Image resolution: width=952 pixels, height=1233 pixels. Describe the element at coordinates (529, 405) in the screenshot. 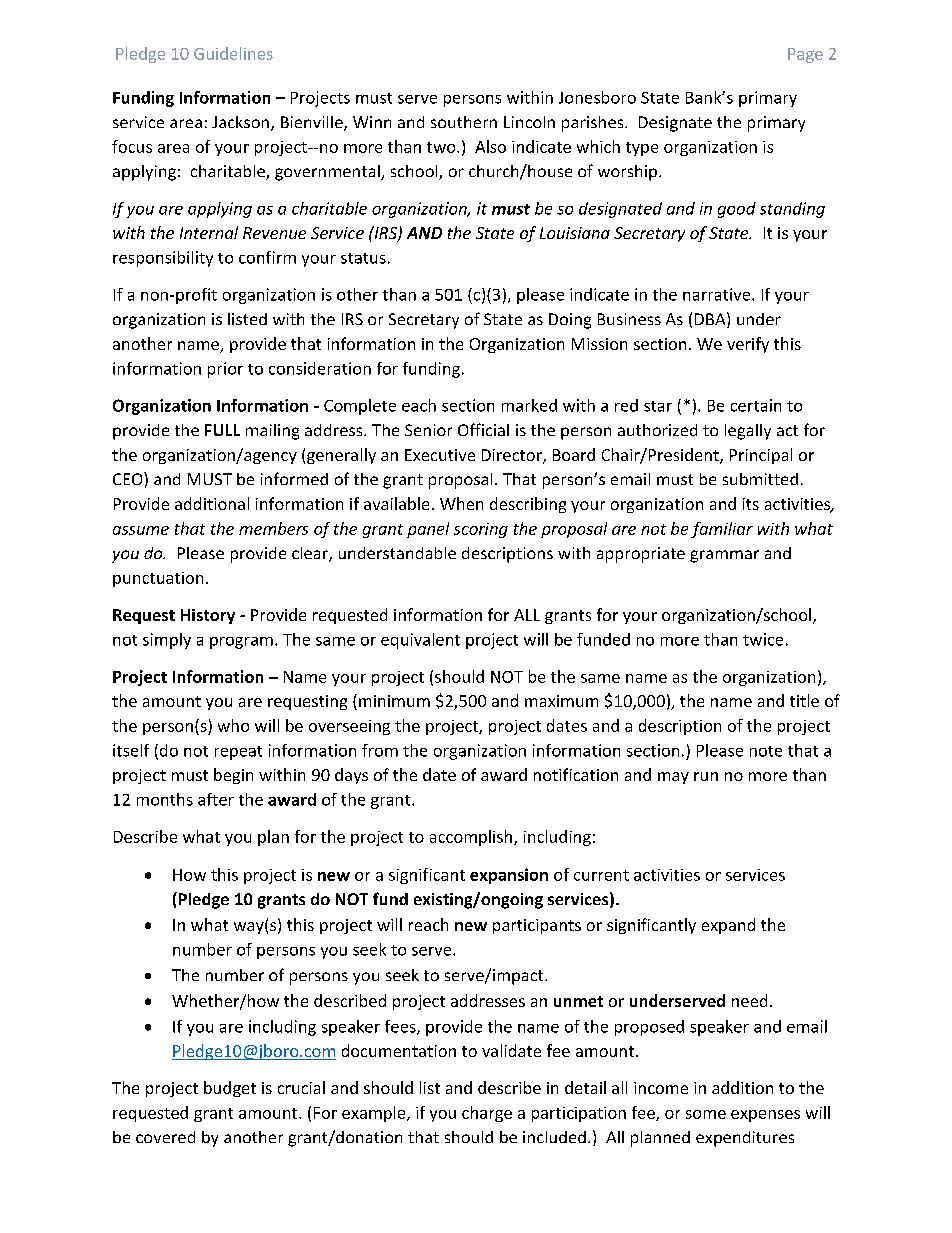

I see `marked` at that location.
